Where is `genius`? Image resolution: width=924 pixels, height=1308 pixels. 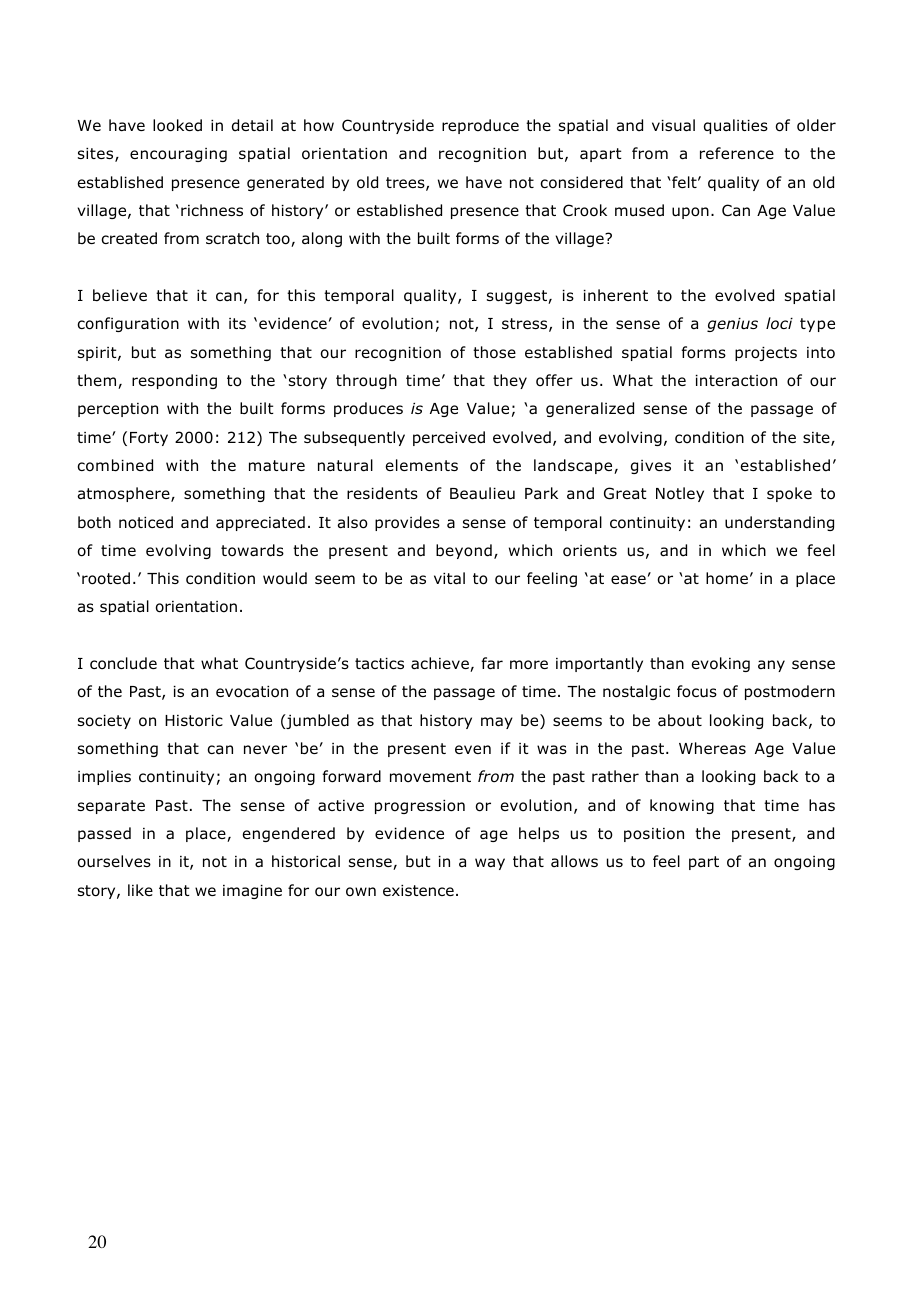 genius is located at coordinates (732, 325).
